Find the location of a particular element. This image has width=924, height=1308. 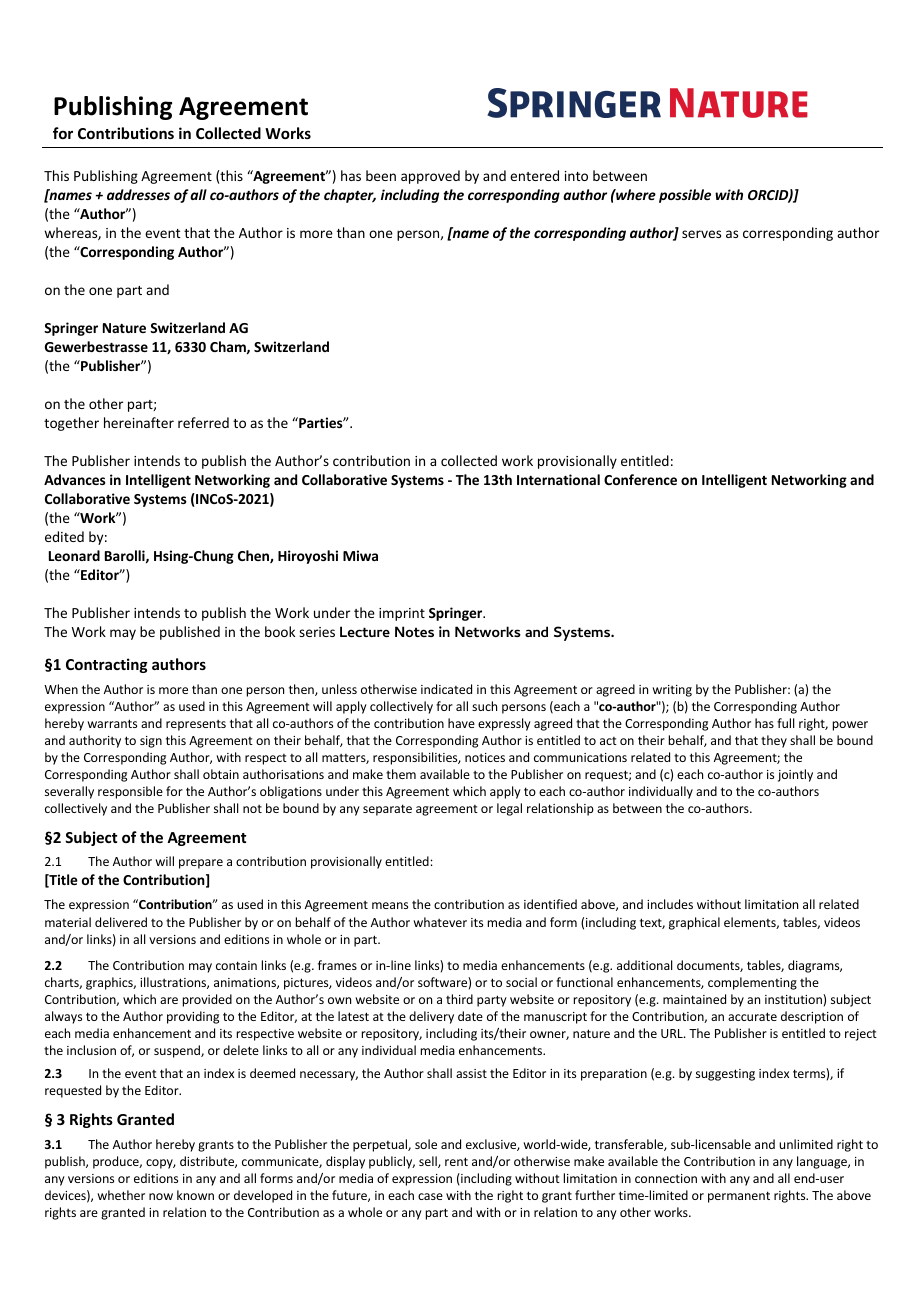

jointly is located at coordinates (795, 775).
